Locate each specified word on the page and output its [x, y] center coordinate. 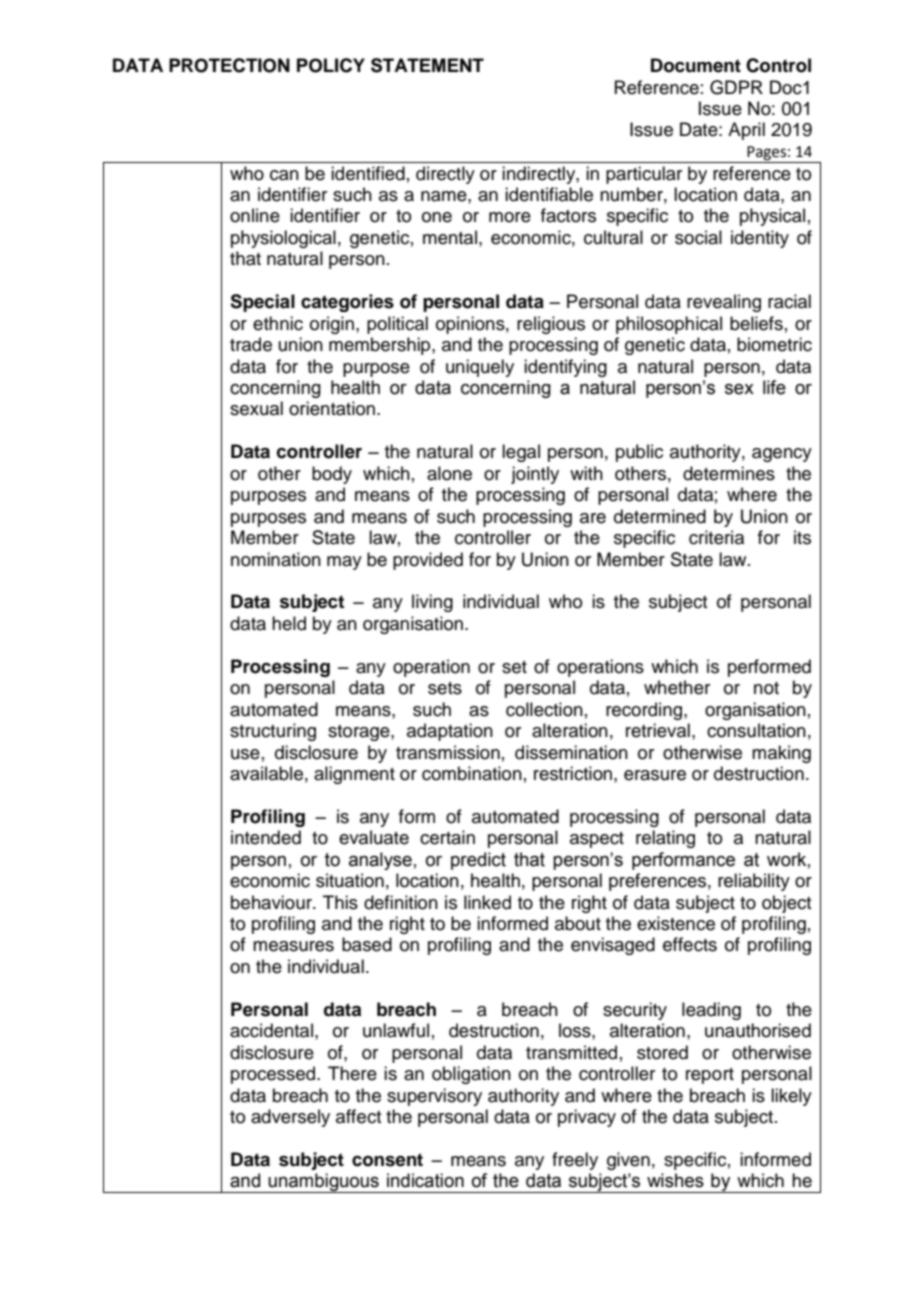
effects [690, 944]
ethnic [278, 323]
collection [544, 709]
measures [293, 946]
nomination [276, 559]
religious [551, 325]
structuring [273, 732]
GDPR [736, 87]
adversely [290, 1118]
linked [487, 902]
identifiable [549, 194]
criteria [716, 537]
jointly [535, 475]
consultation [756, 730]
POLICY [331, 65]
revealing [724, 303]
